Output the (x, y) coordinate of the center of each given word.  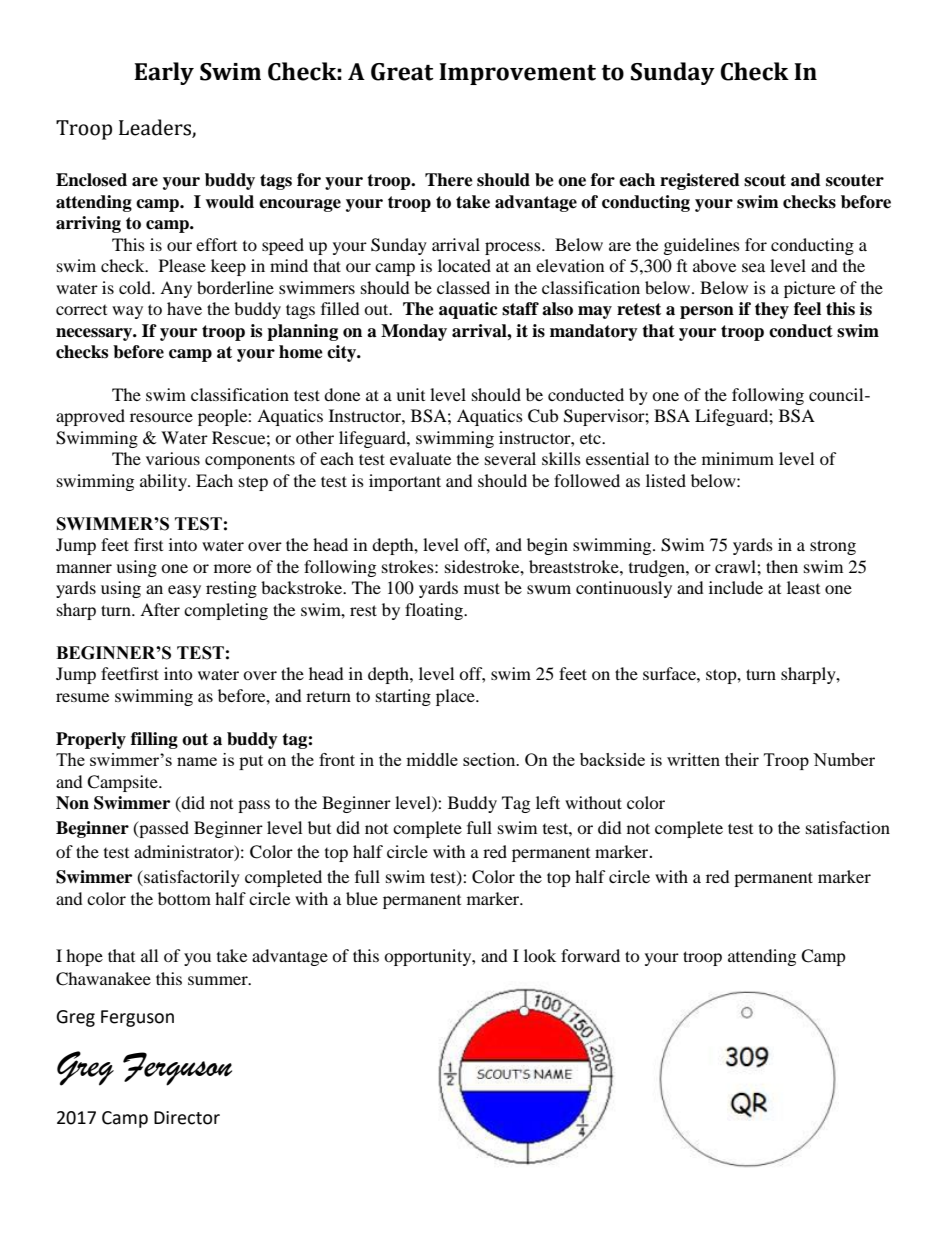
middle (432, 759)
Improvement (517, 74)
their (742, 759)
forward (590, 955)
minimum (738, 458)
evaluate (420, 458)
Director (187, 1118)
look (540, 955)
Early (164, 73)
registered (700, 181)
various (173, 458)
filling (154, 740)
